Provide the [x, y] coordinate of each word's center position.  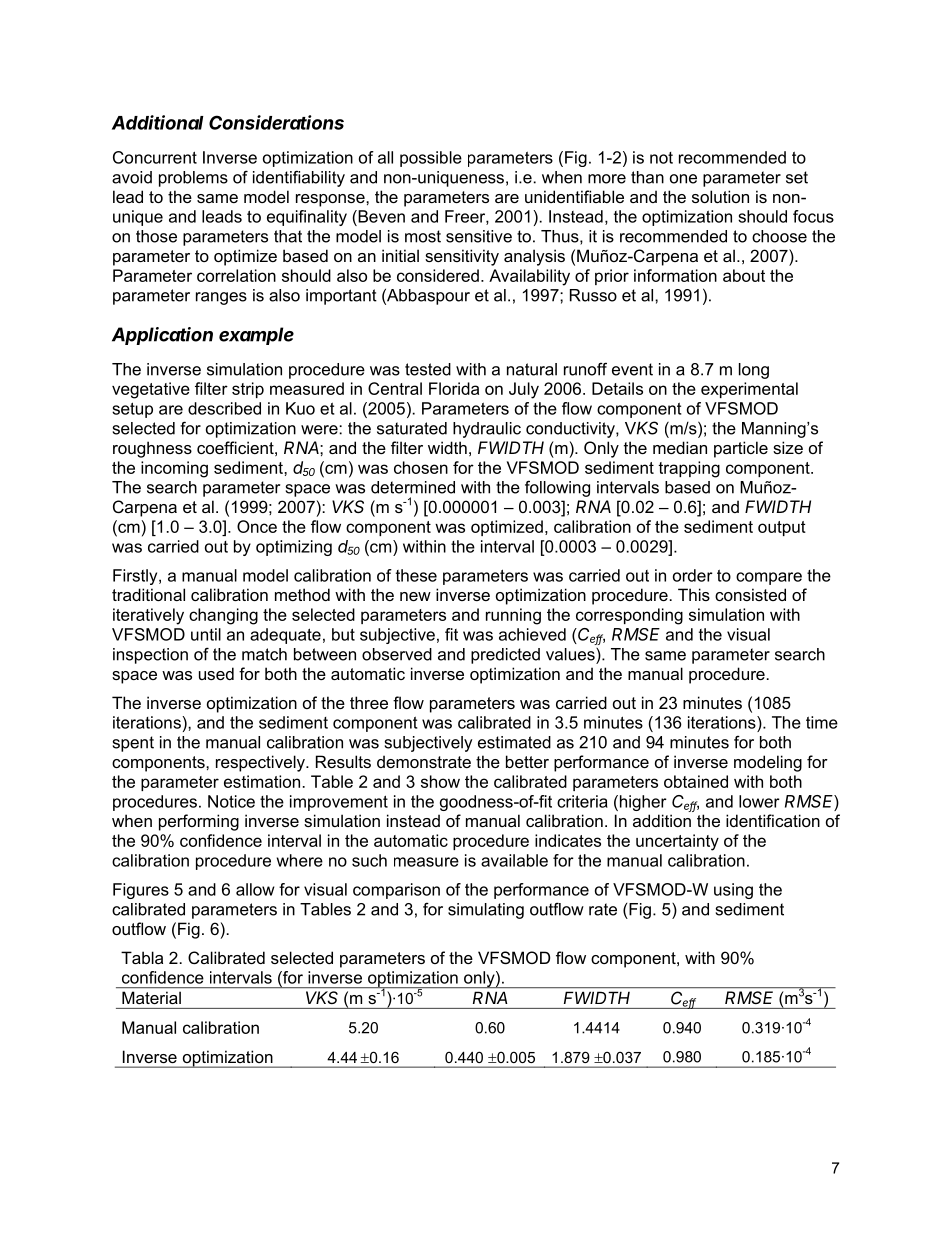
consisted [750, 594]
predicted [505, 656]
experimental [749, 390]
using [733, 891]
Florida [454, 388]
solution [720, 196]
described [224, 408]
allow [255, 889]
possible [431, 159]
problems [193, 179]
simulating [486, 911]
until [206, 634]
